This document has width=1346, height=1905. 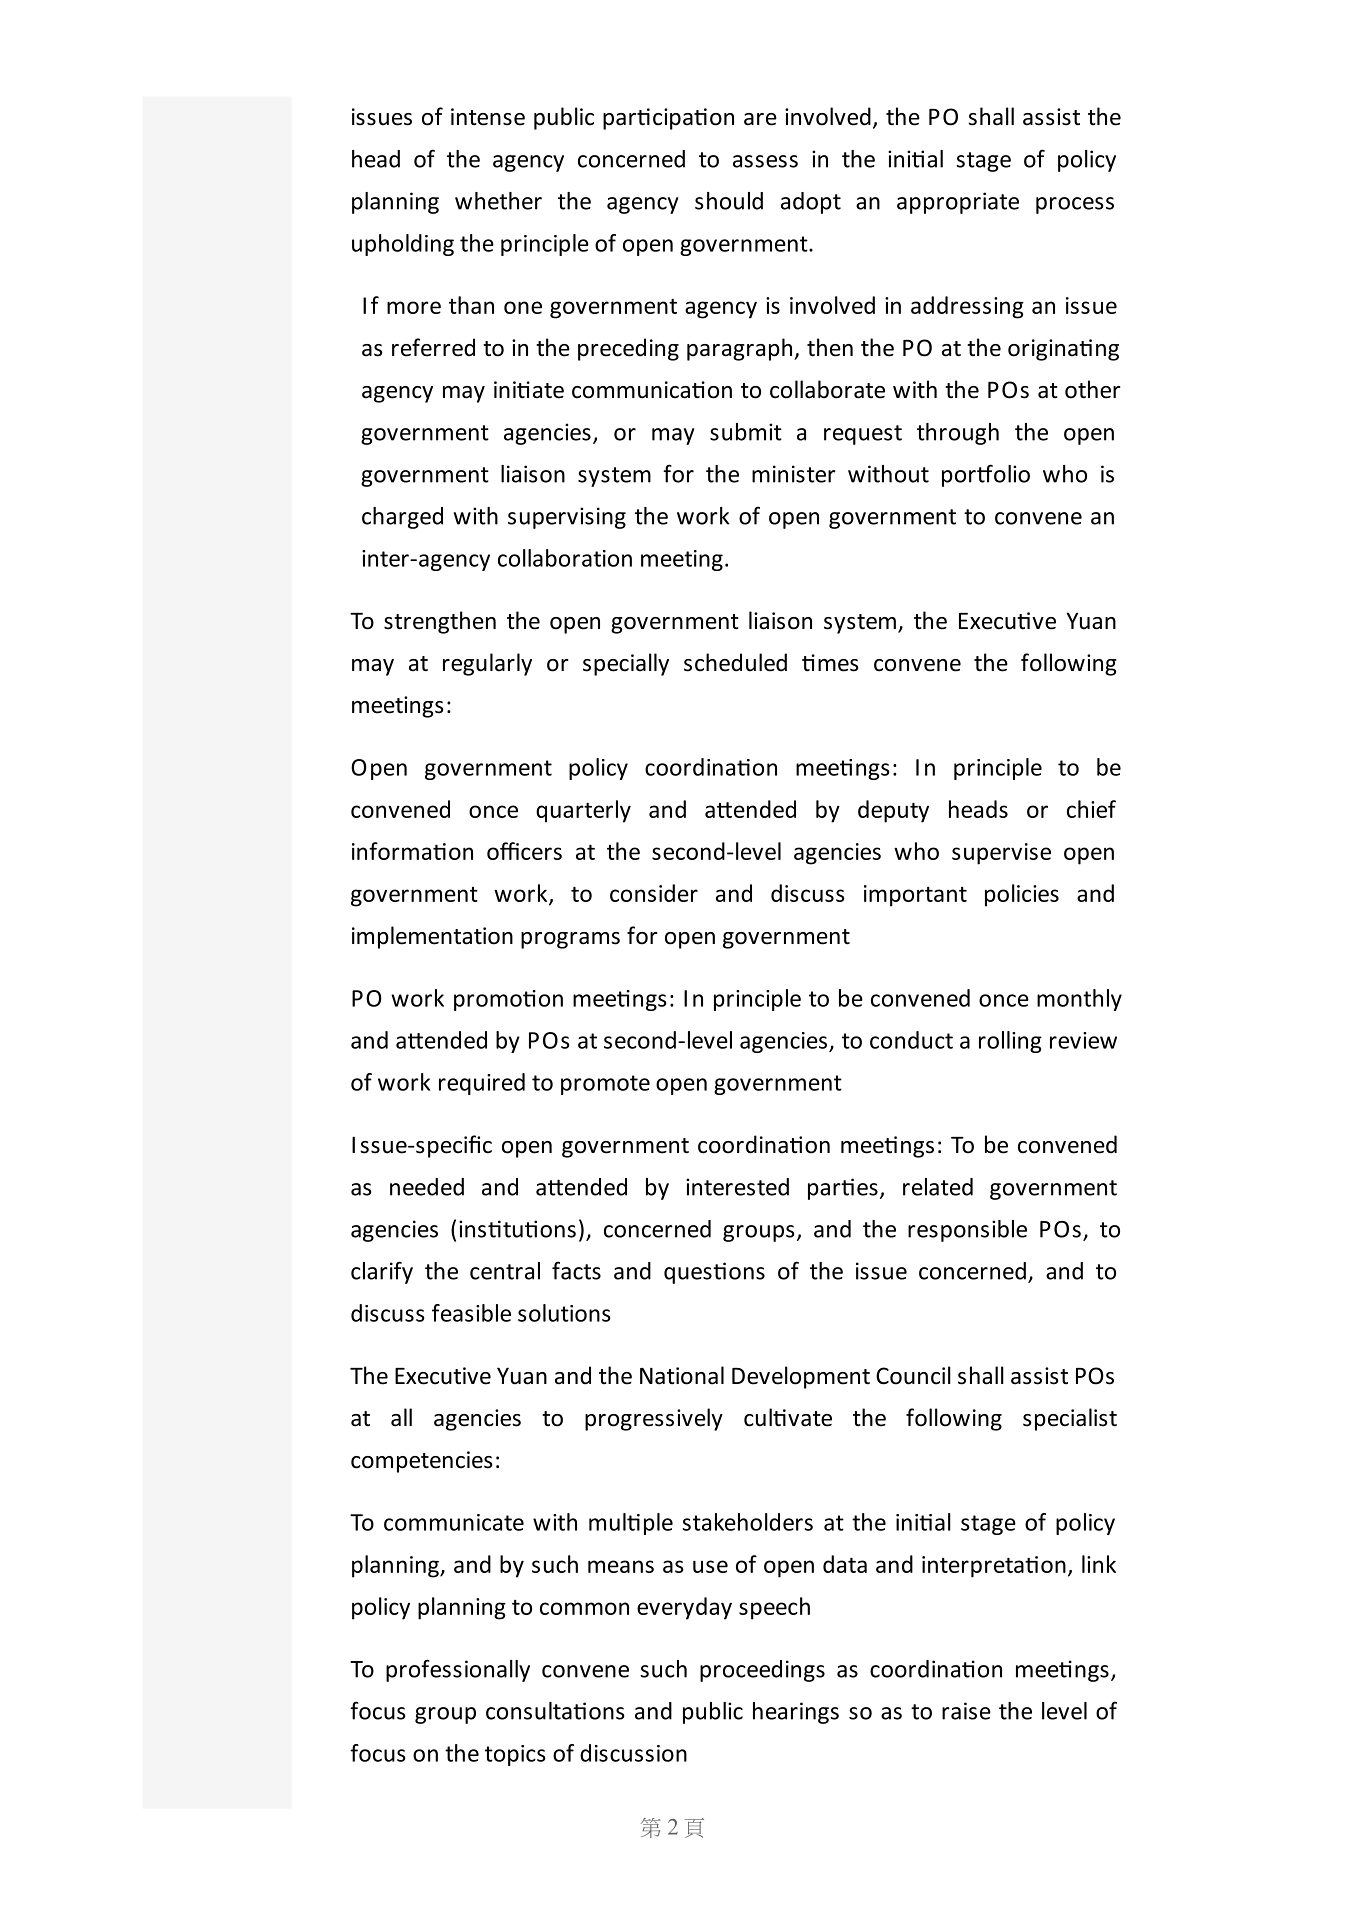 What do you see at coordinates (682, 1375) in the document?
I see `National` at bounding box center [682, 1375].
